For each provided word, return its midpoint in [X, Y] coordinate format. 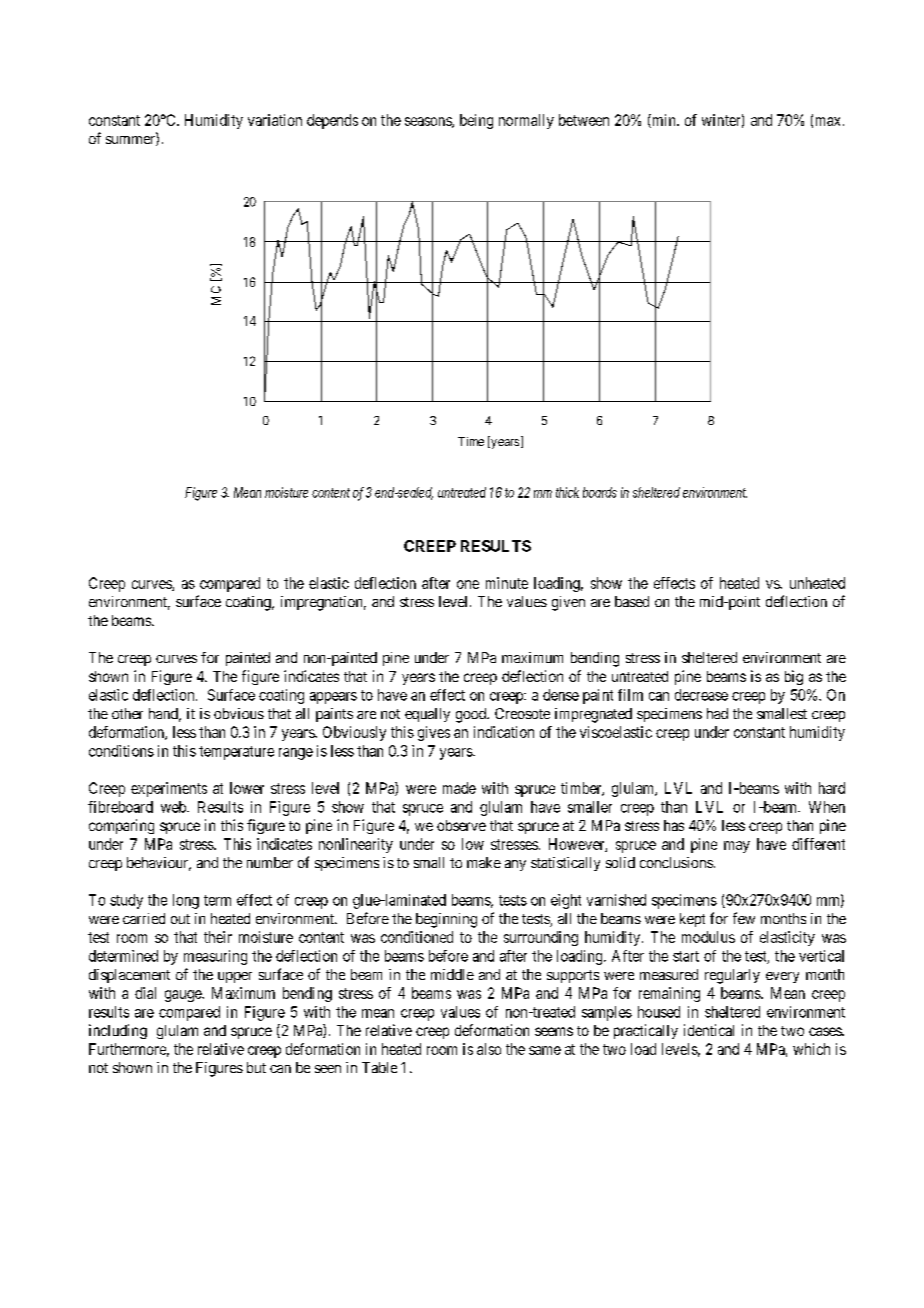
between [584, 120]
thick [567, 492]
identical [709, 1030]
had [717, 713]
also [489, 1049]
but [256, 1067]
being [476, 121]
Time [471, 441]
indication [504, 732]
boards [600, 492]
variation [275, 120]
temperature [236, 753]
